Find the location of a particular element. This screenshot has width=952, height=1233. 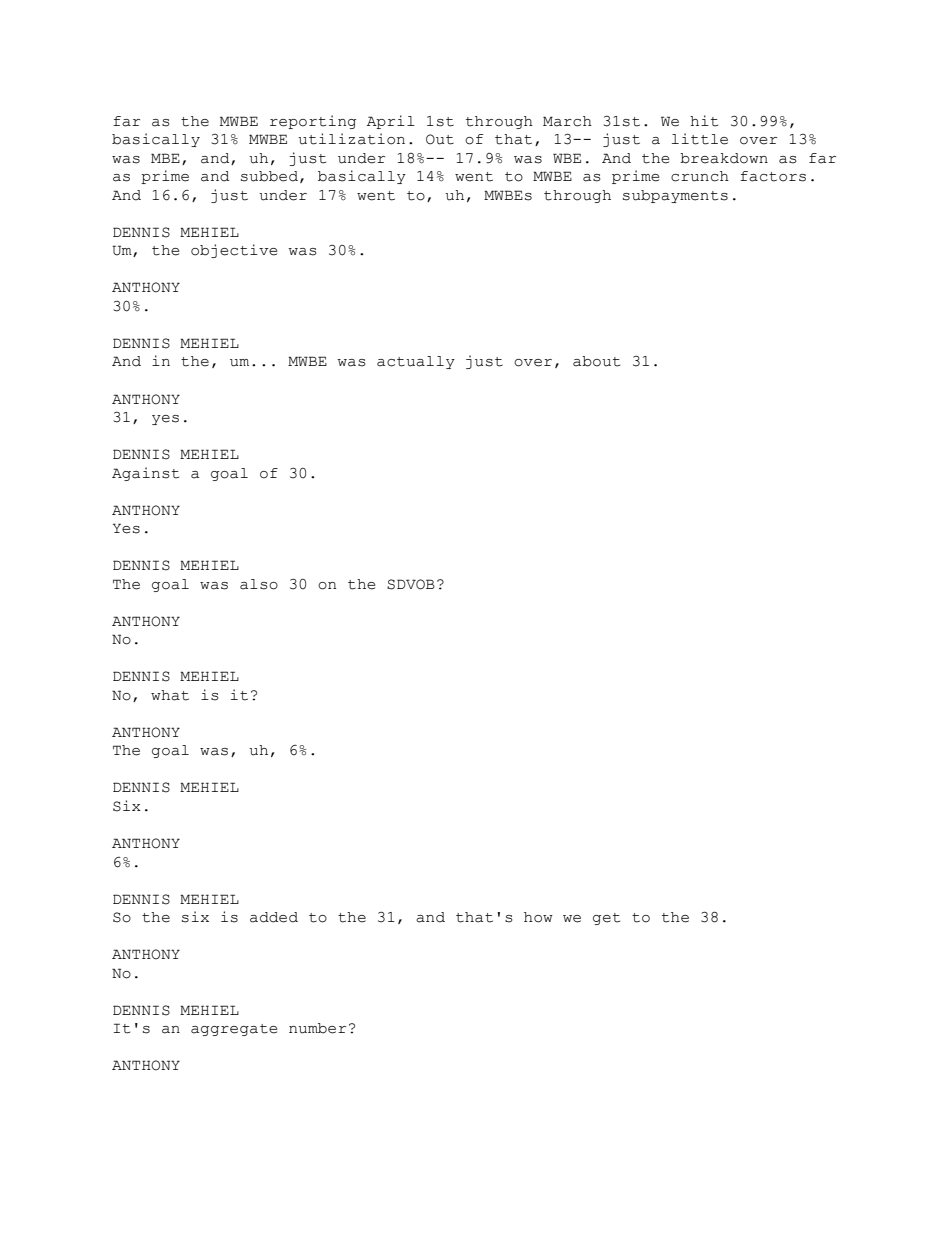

get is located at coordinates (606, 919).
